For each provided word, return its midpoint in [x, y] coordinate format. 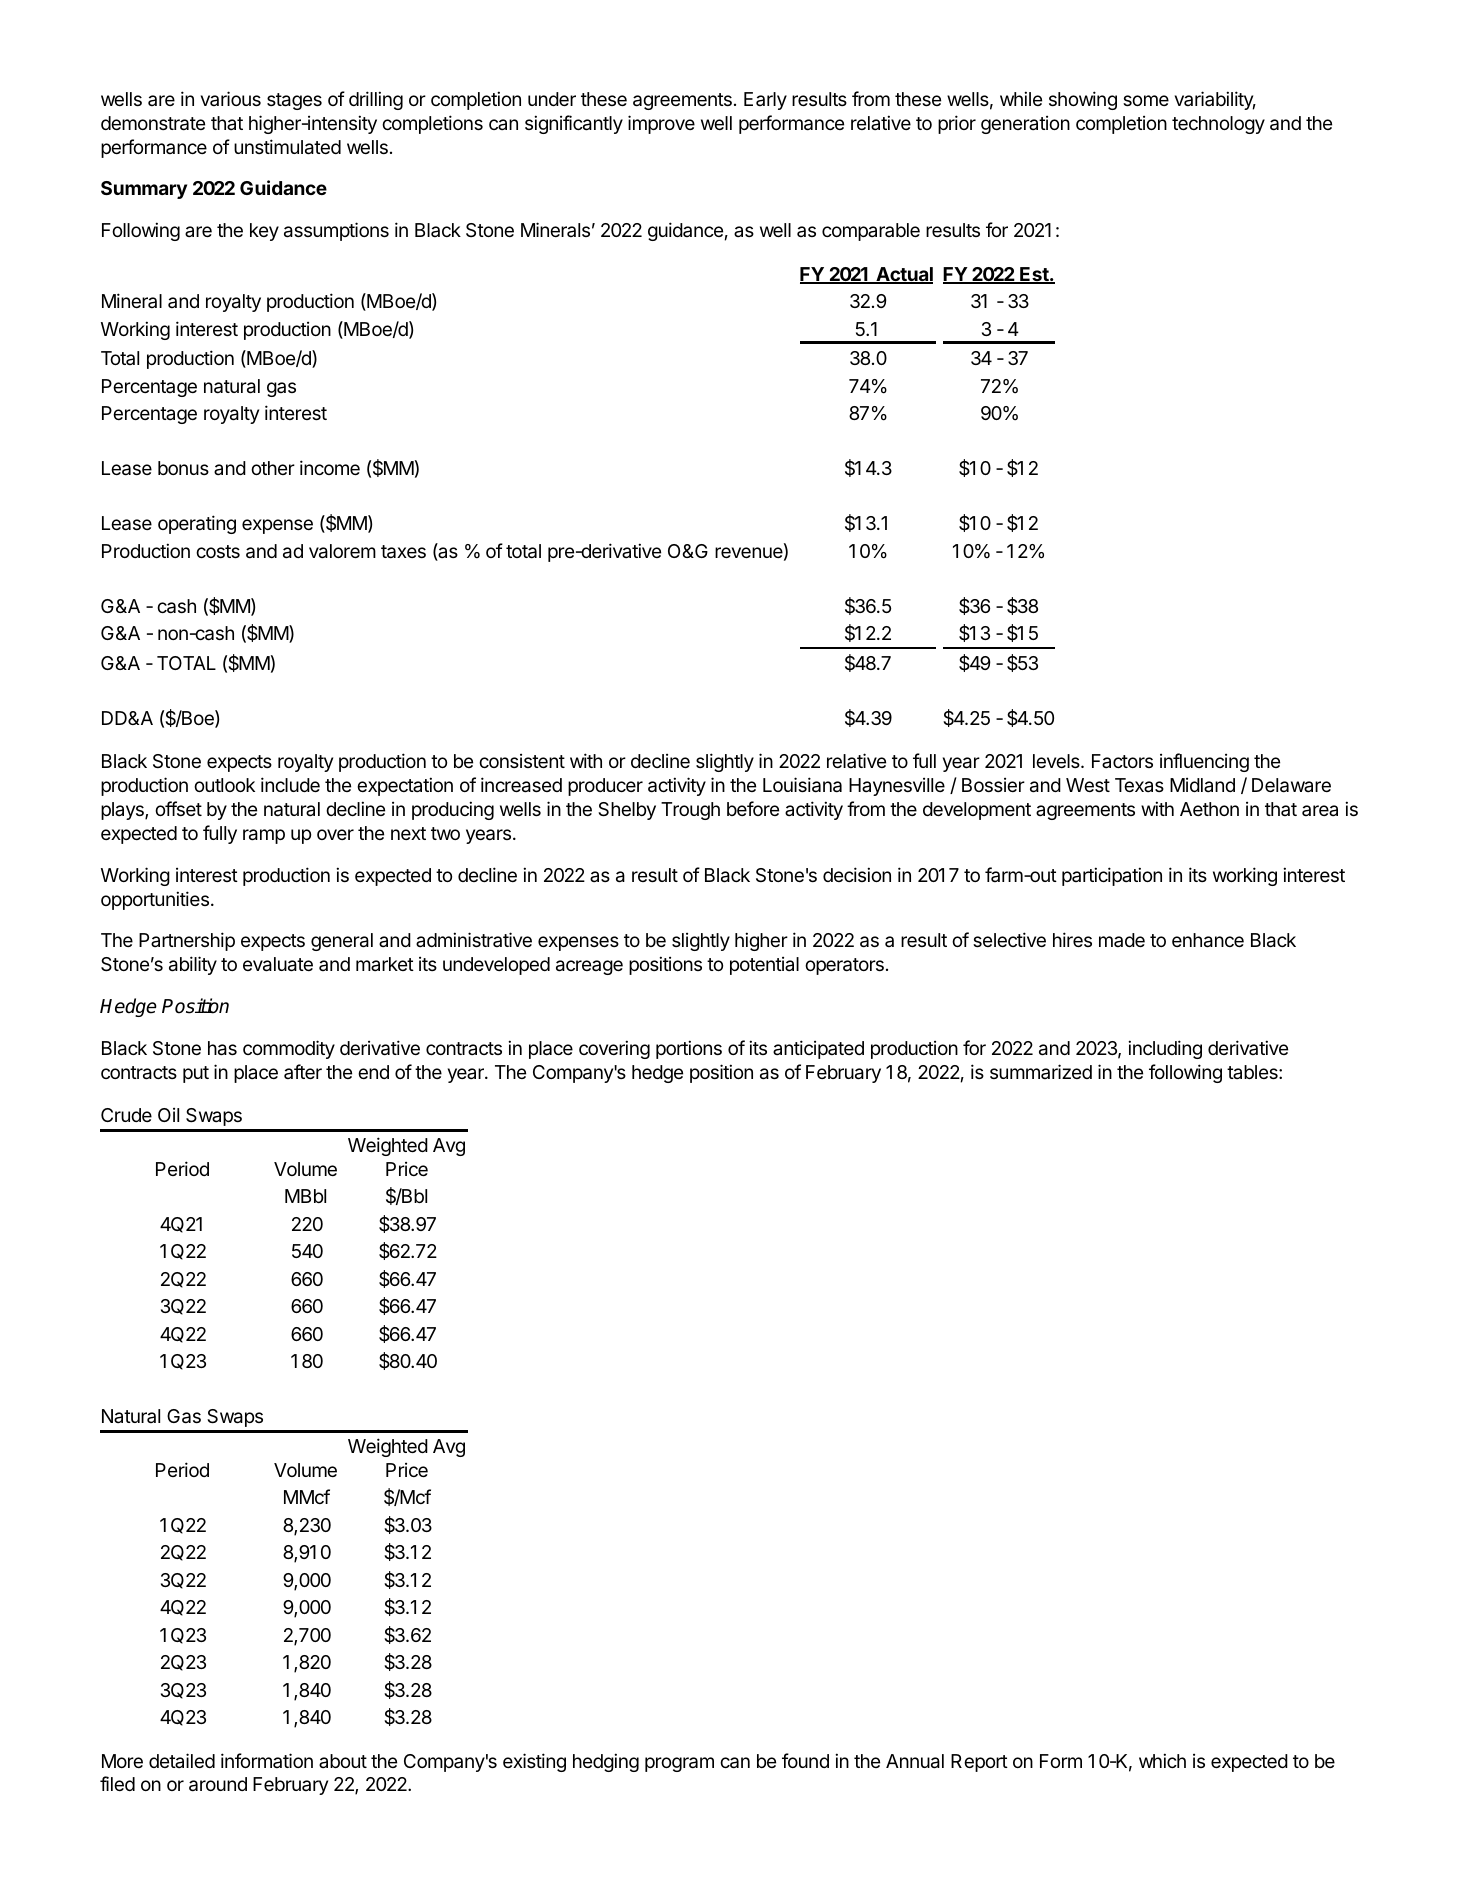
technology [1218, 125]
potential [764, 966]
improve [661, 124]
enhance [1208, 940]
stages [294, 101]
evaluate [278, 964]
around [218, 1784]
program [679, 1764]
